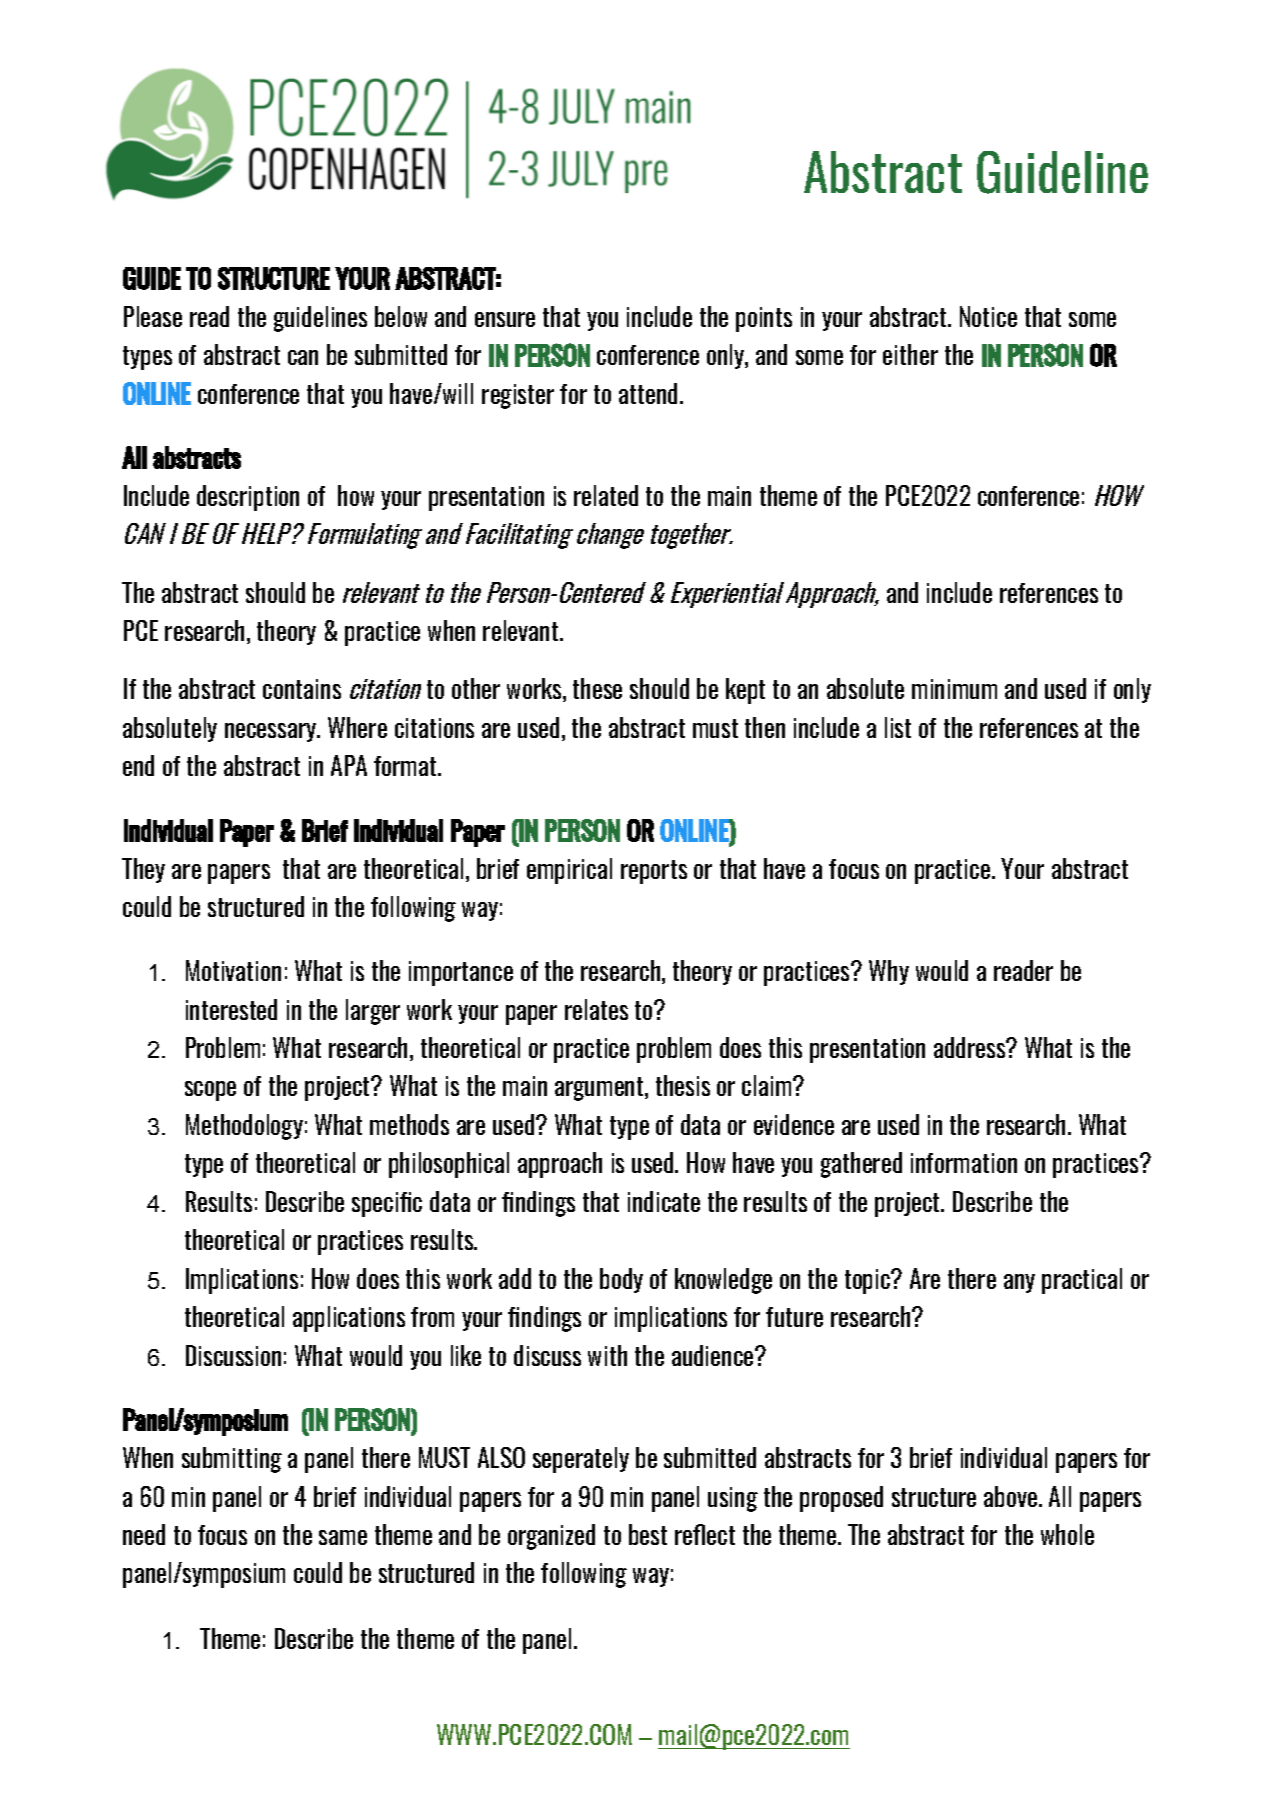  I want to click on Why, so click(889, 972).
